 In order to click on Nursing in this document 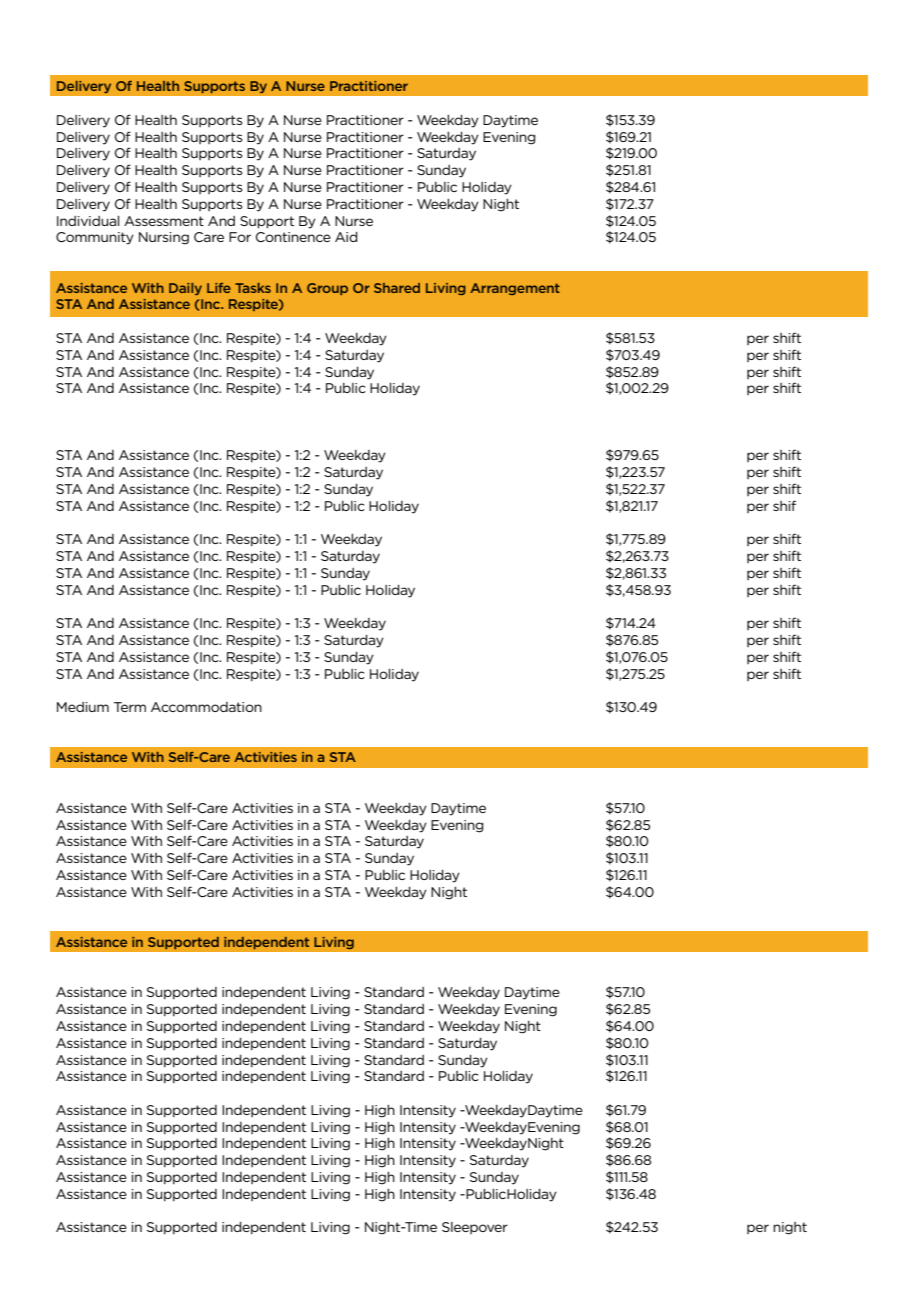, I will do `click(164, 238)`.
